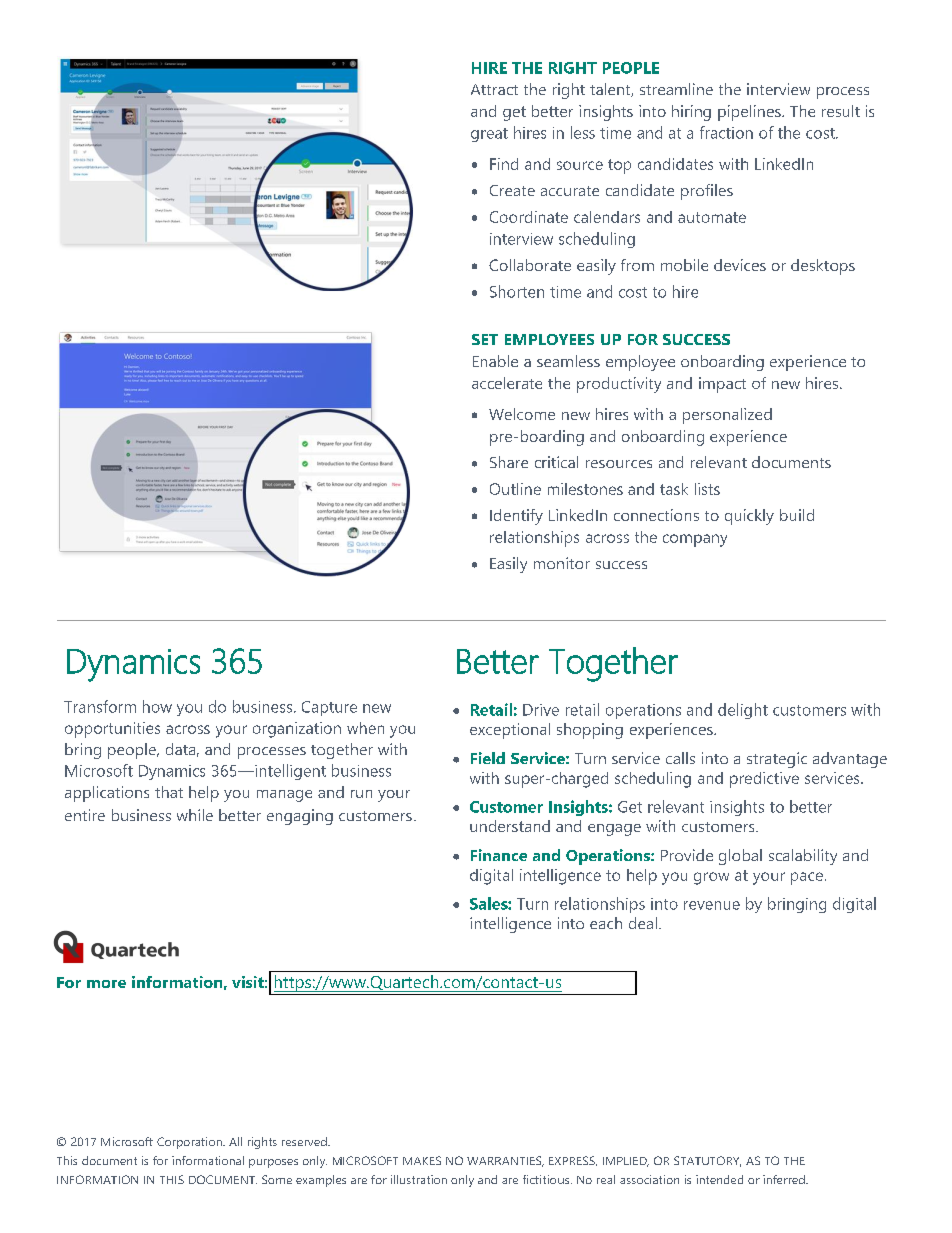  I want to click on pipelines, so click(750, 113).
